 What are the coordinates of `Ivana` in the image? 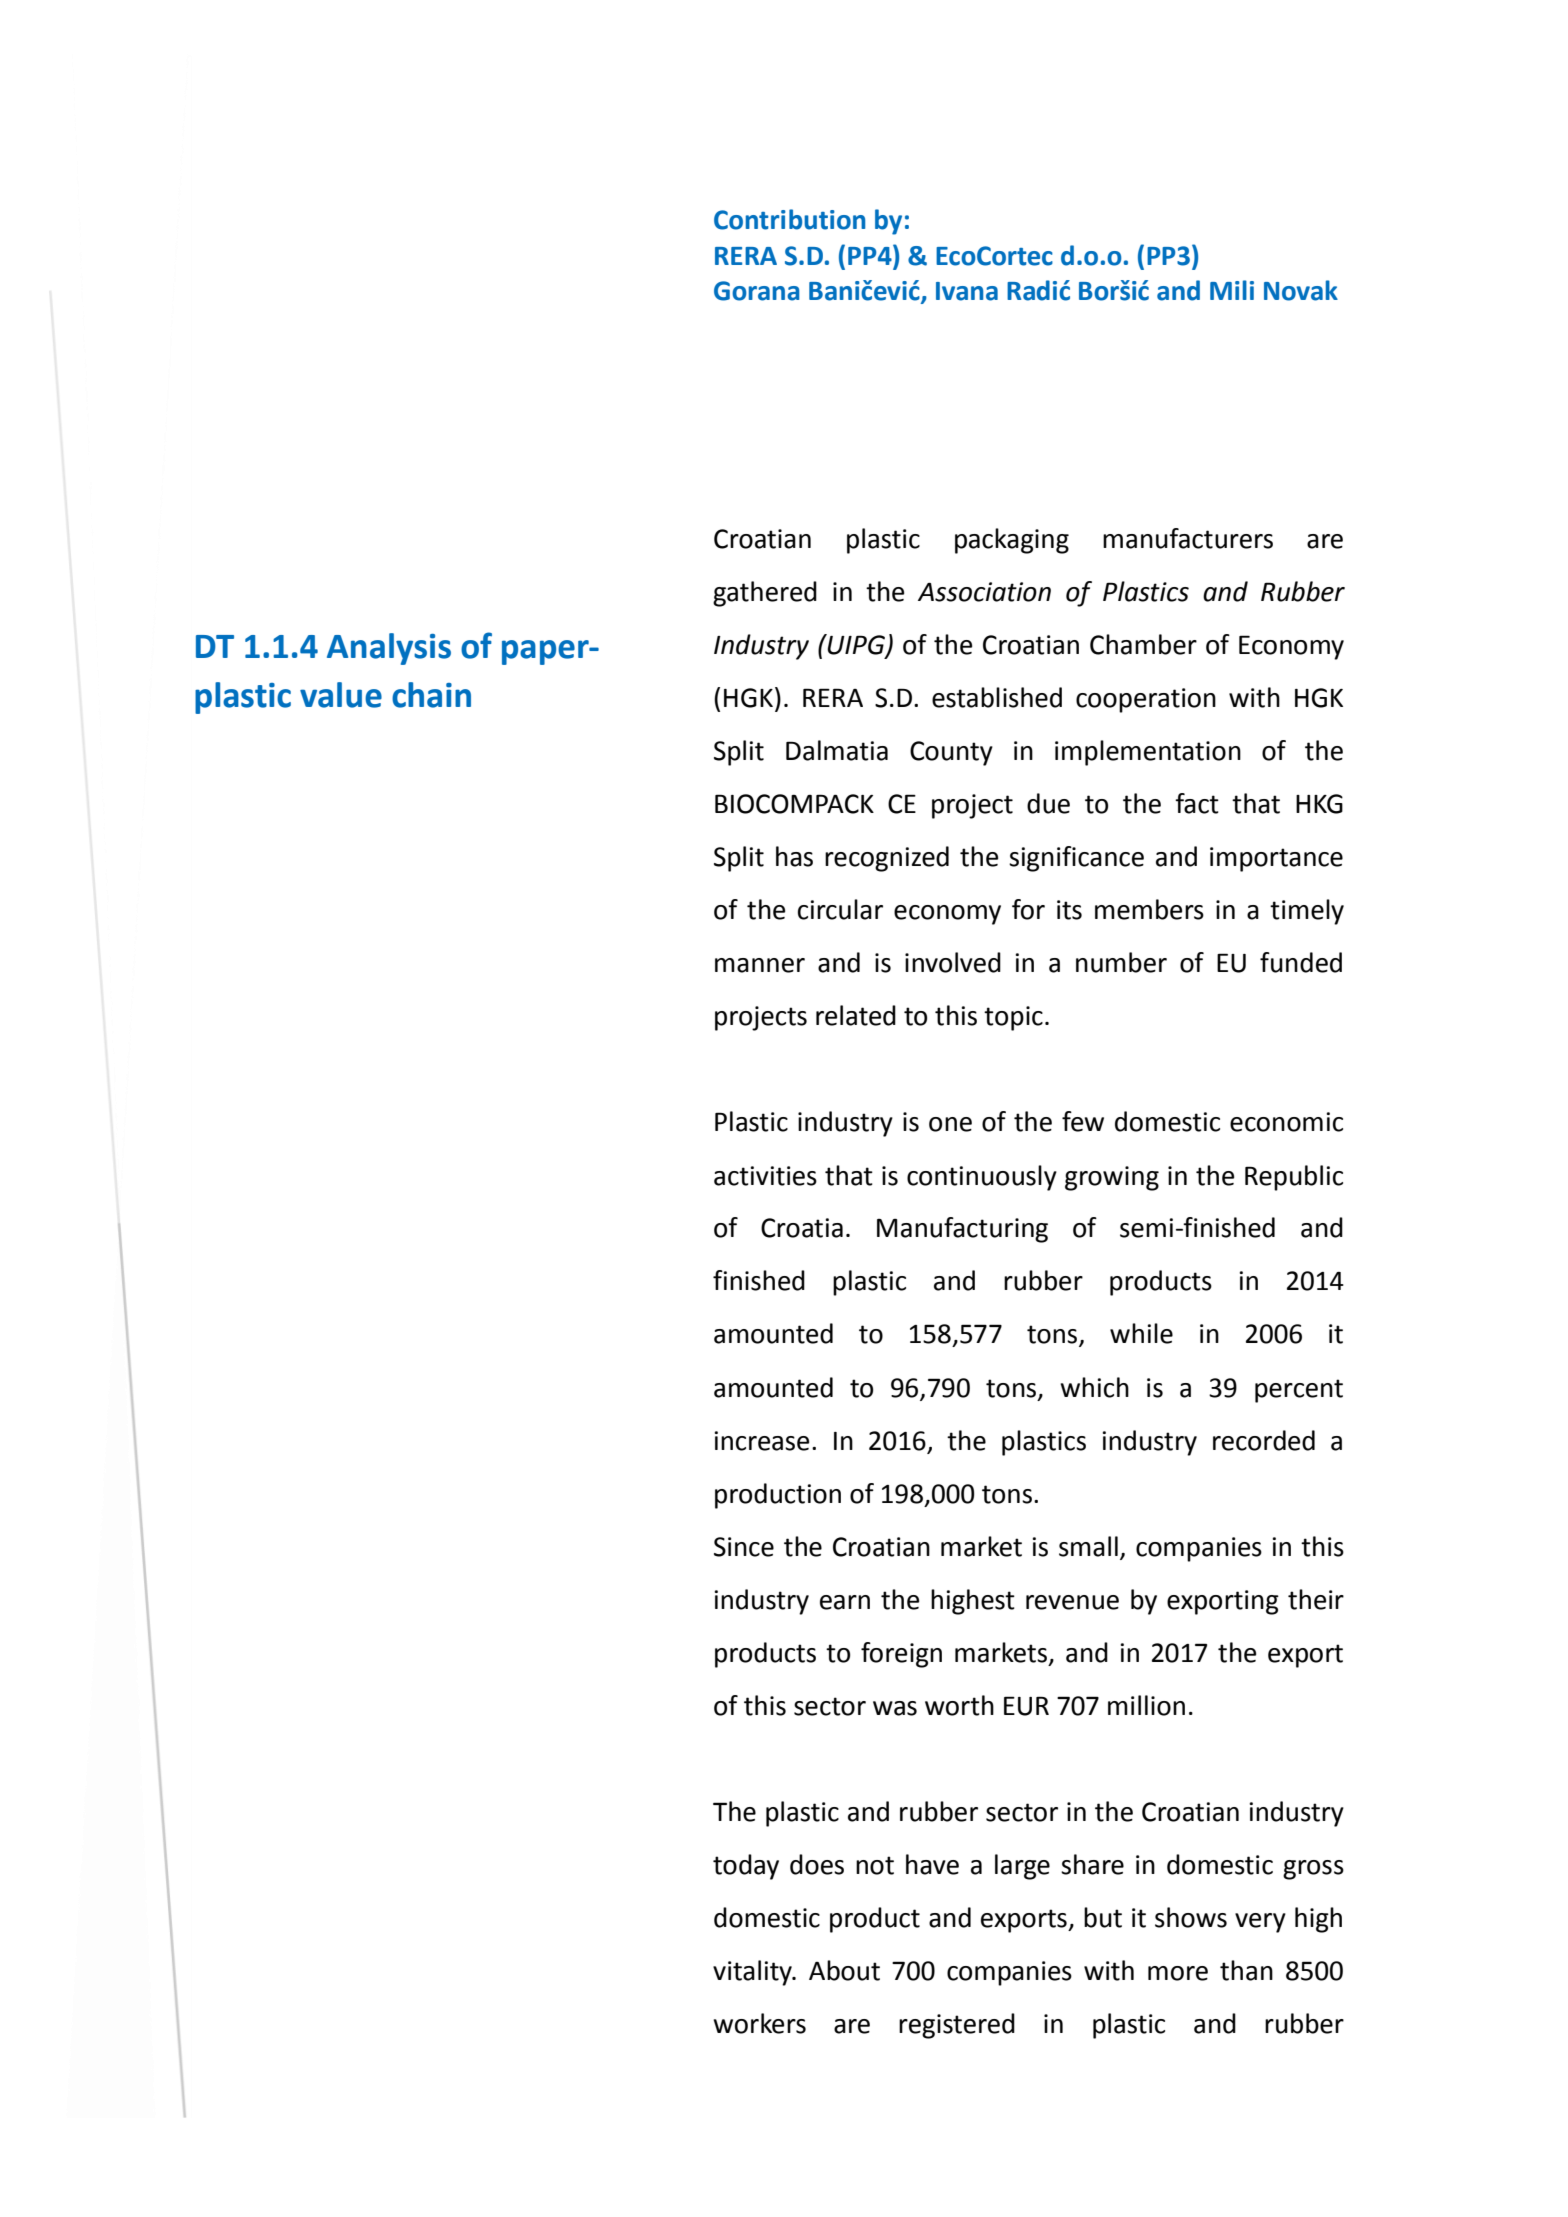 It's located at (967, 291).
